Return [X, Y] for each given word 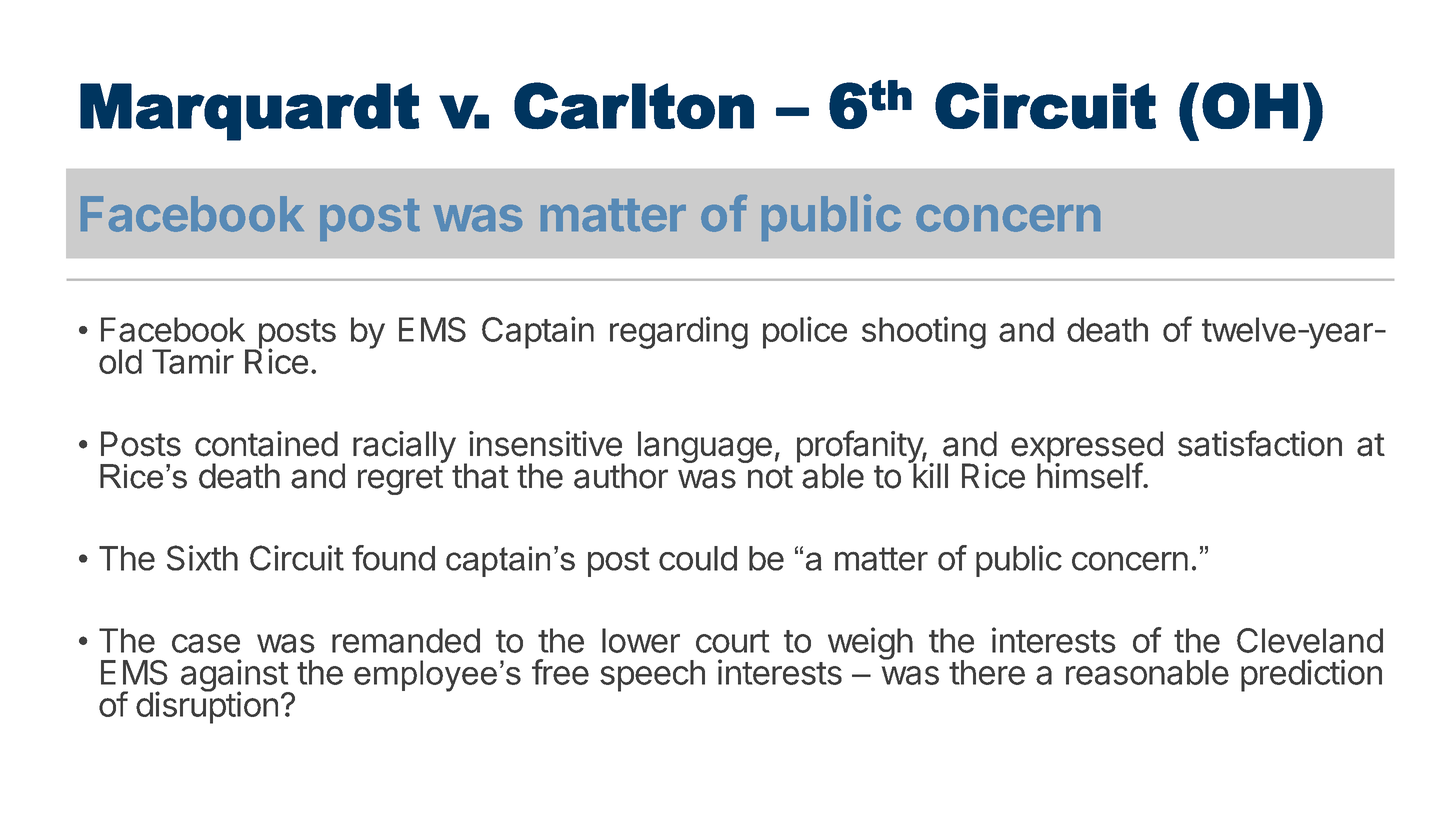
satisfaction [1260, 443]
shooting [924, 332]
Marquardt [250, 112]
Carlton [634, 106]
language [705, 447]
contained [266, 444]
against [235, 676]
